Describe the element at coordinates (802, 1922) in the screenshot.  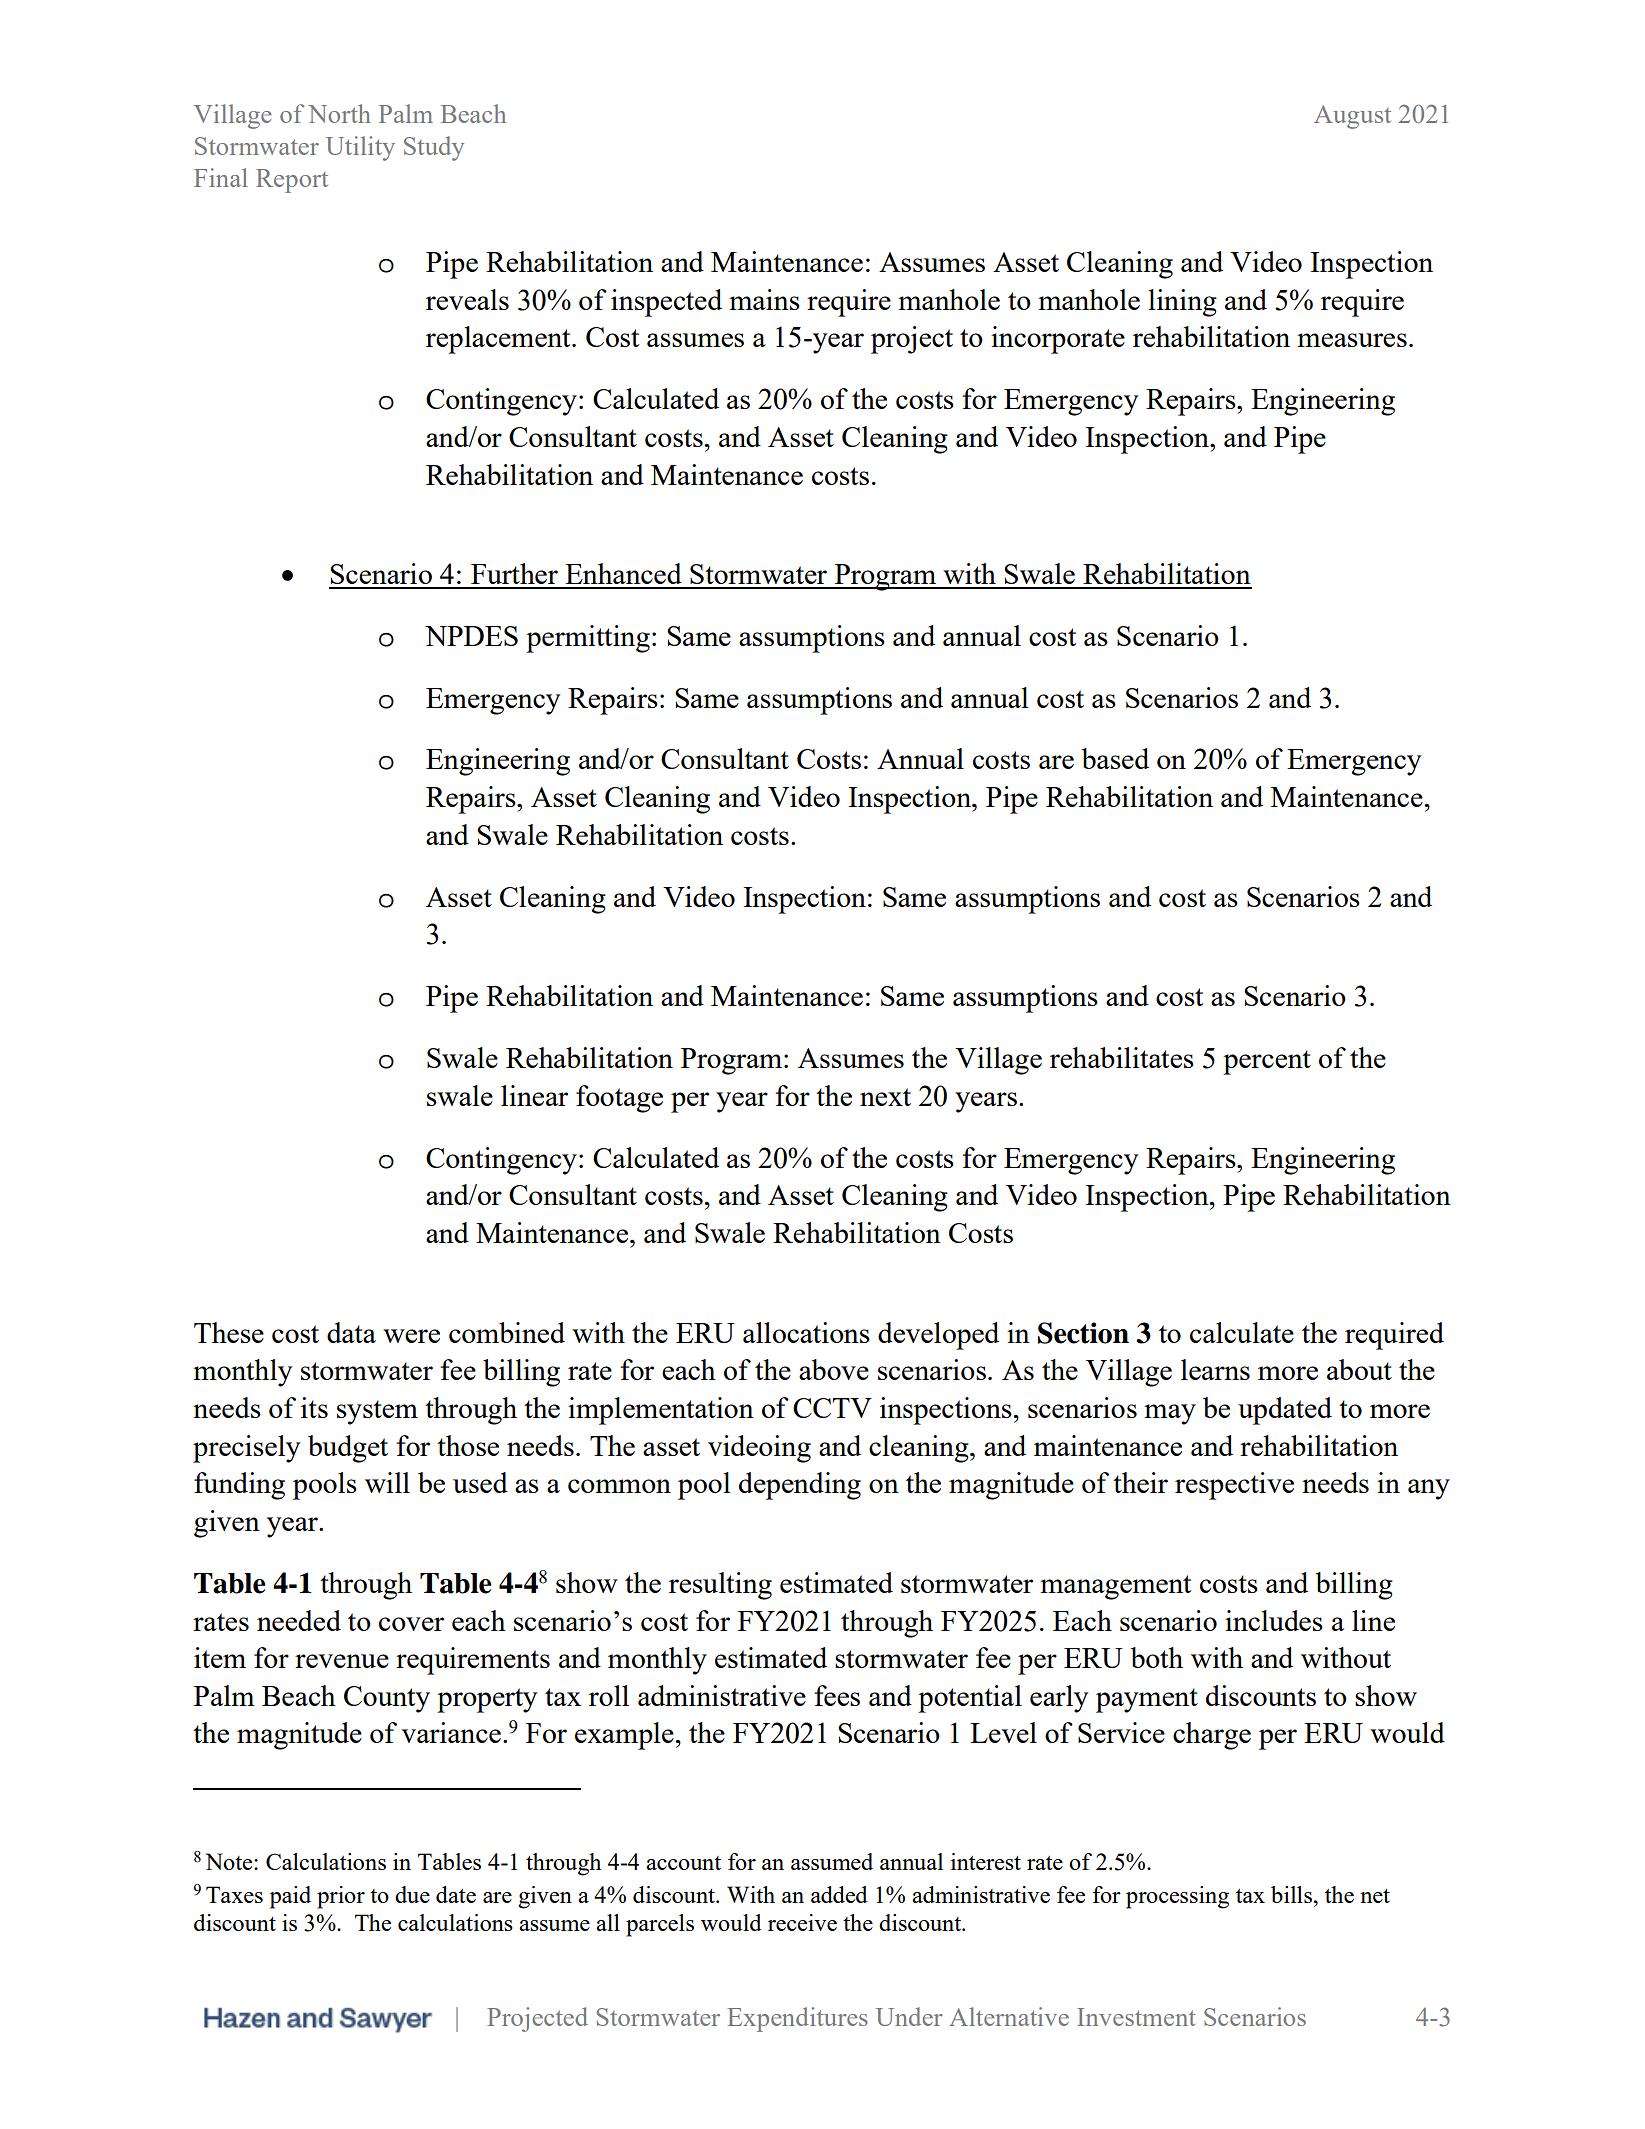
I see `receive` at that location.
